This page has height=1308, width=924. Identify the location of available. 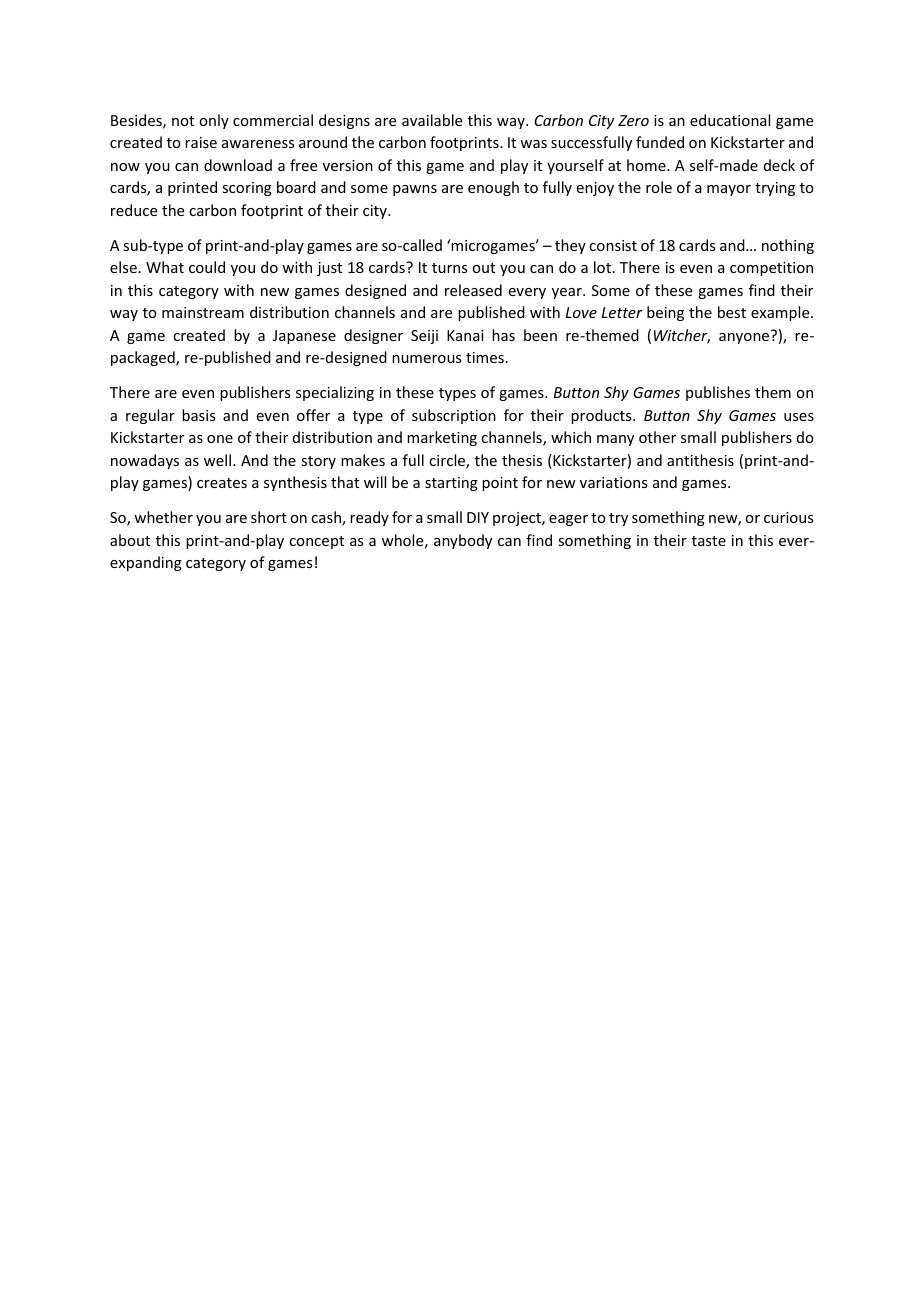
(432, 120).
